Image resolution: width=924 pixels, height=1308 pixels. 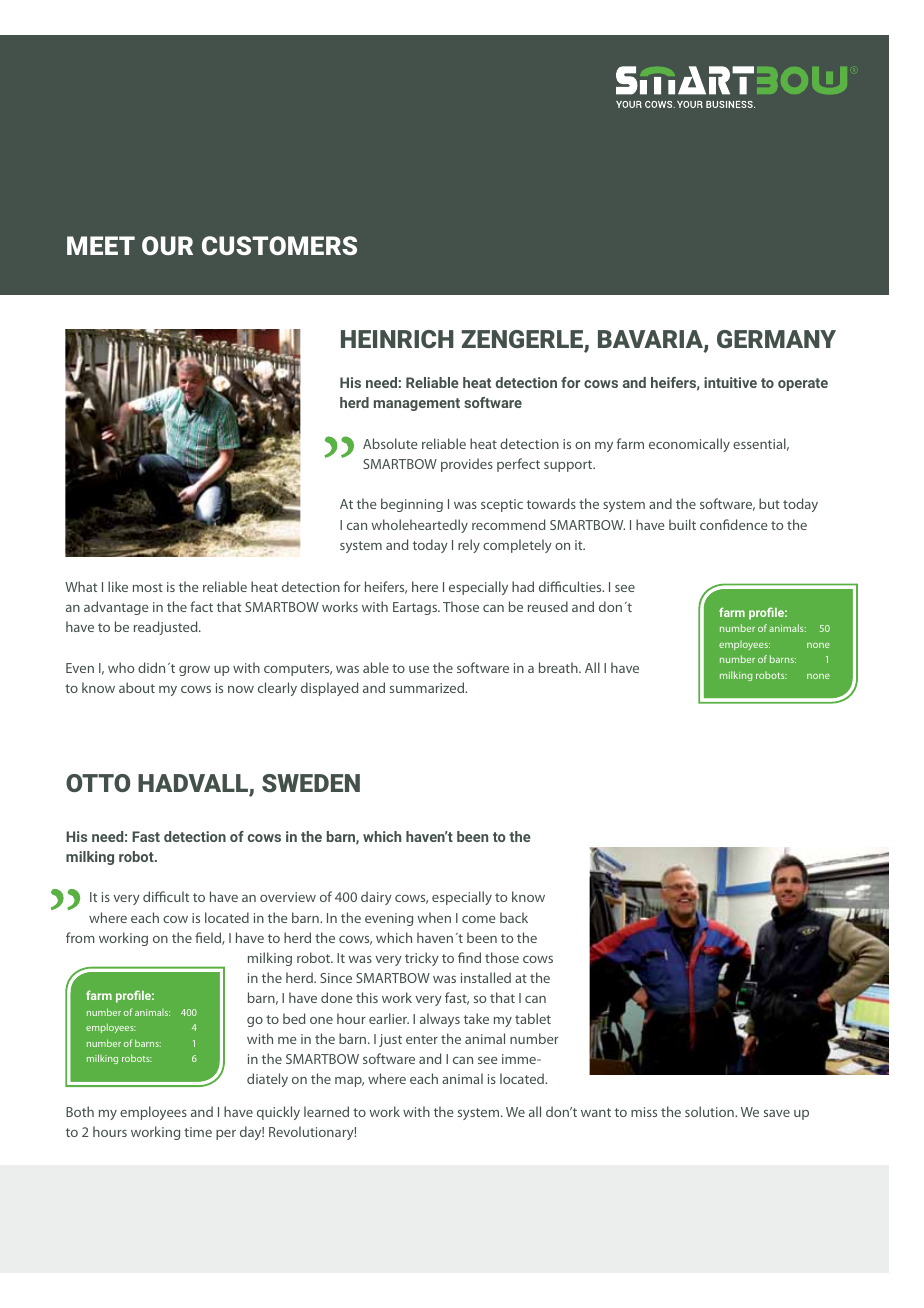 What do you see at coordinates (559, 667) in the document?
I see `breath` at bounding box center [559, 667].
